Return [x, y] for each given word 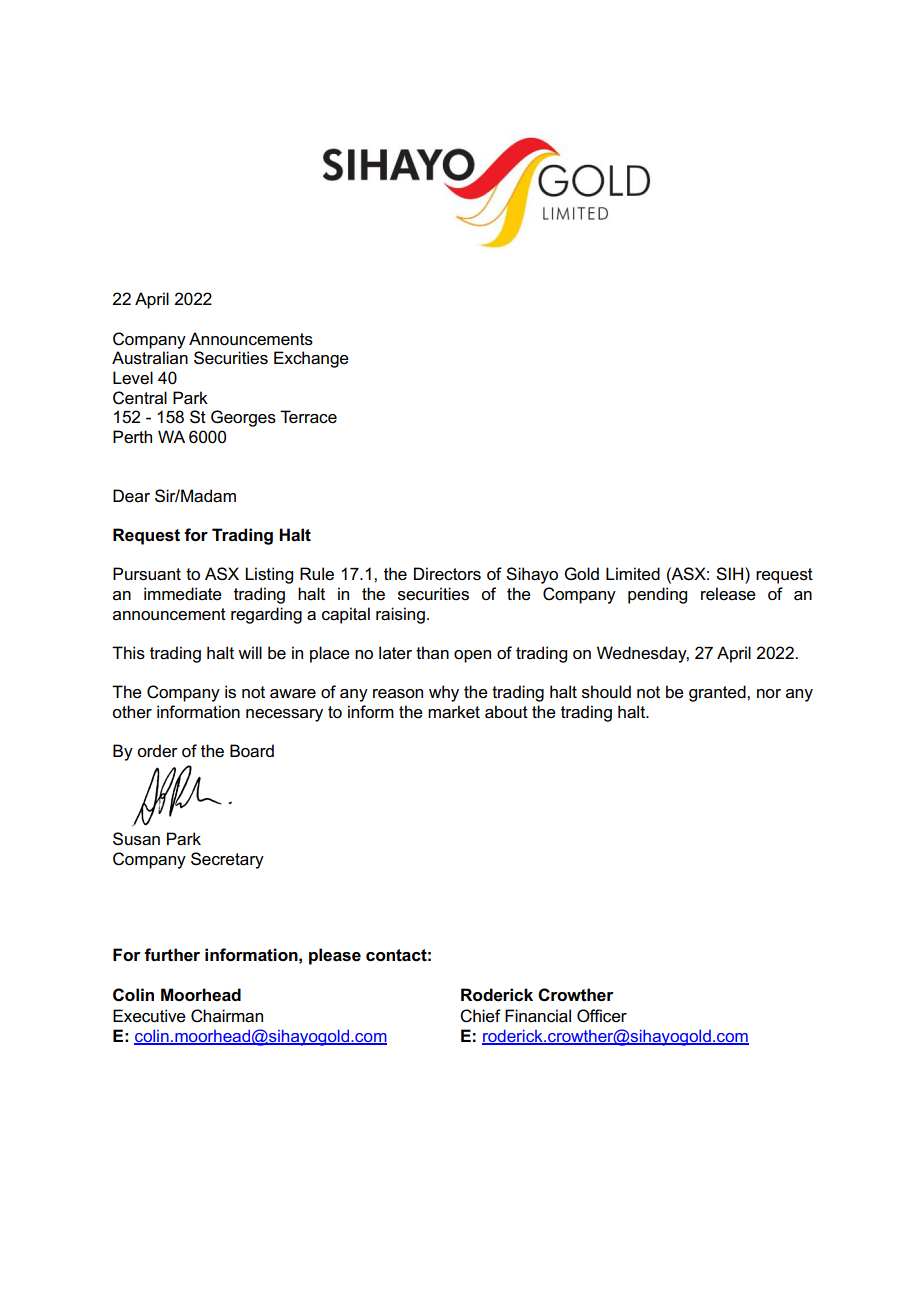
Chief [480, 1016]
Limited [633, 574]
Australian [150, 358]
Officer [602, 1016]
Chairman [227, 1016]
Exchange [311, 359]
